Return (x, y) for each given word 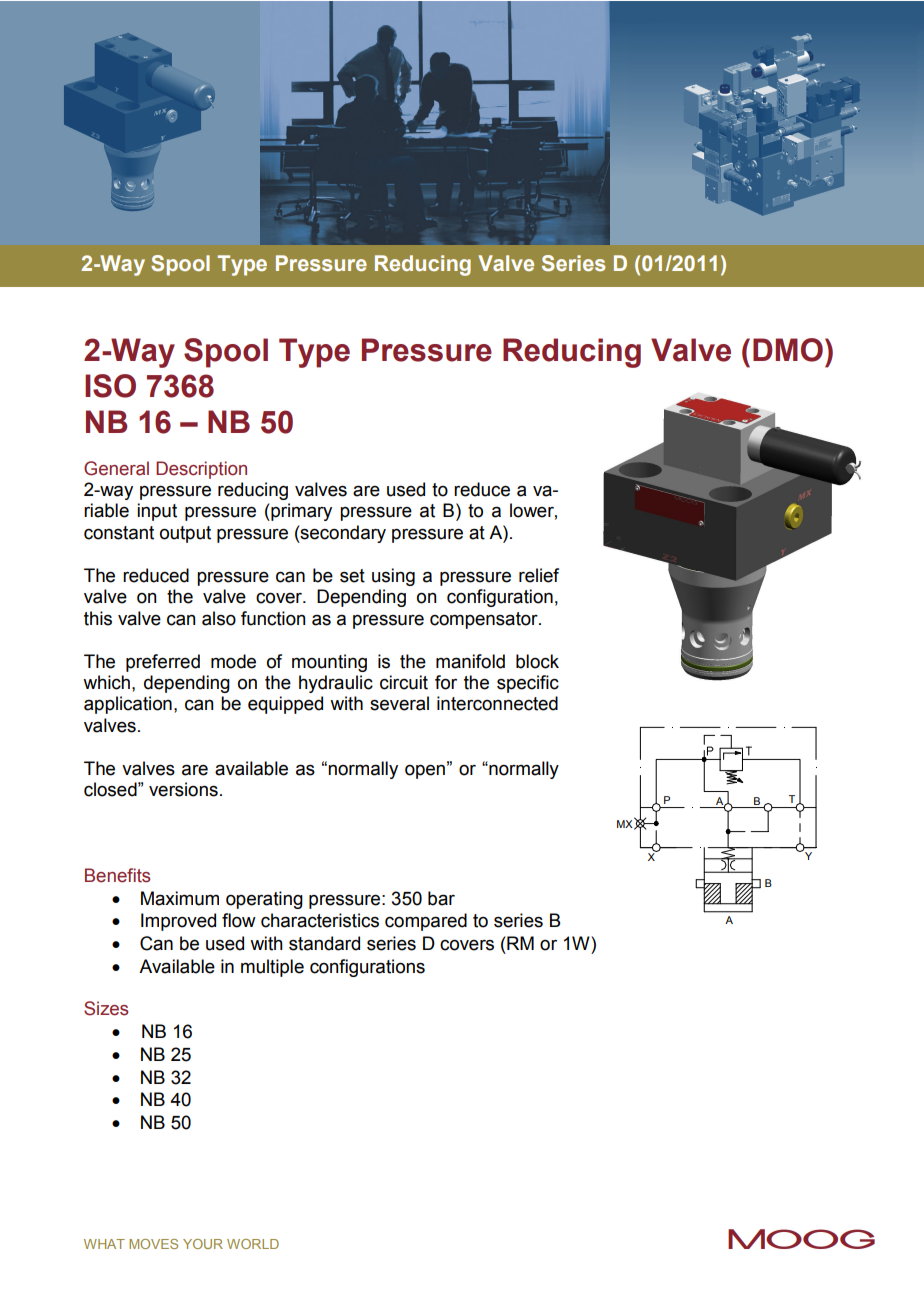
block (537, 661)
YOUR (203, 1244)
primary (300, 512)
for (446, 682)
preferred (163, 663)
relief (539, 575)
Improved (178, 922)
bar (441, 898)
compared (426, 922)
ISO (110, 386)
